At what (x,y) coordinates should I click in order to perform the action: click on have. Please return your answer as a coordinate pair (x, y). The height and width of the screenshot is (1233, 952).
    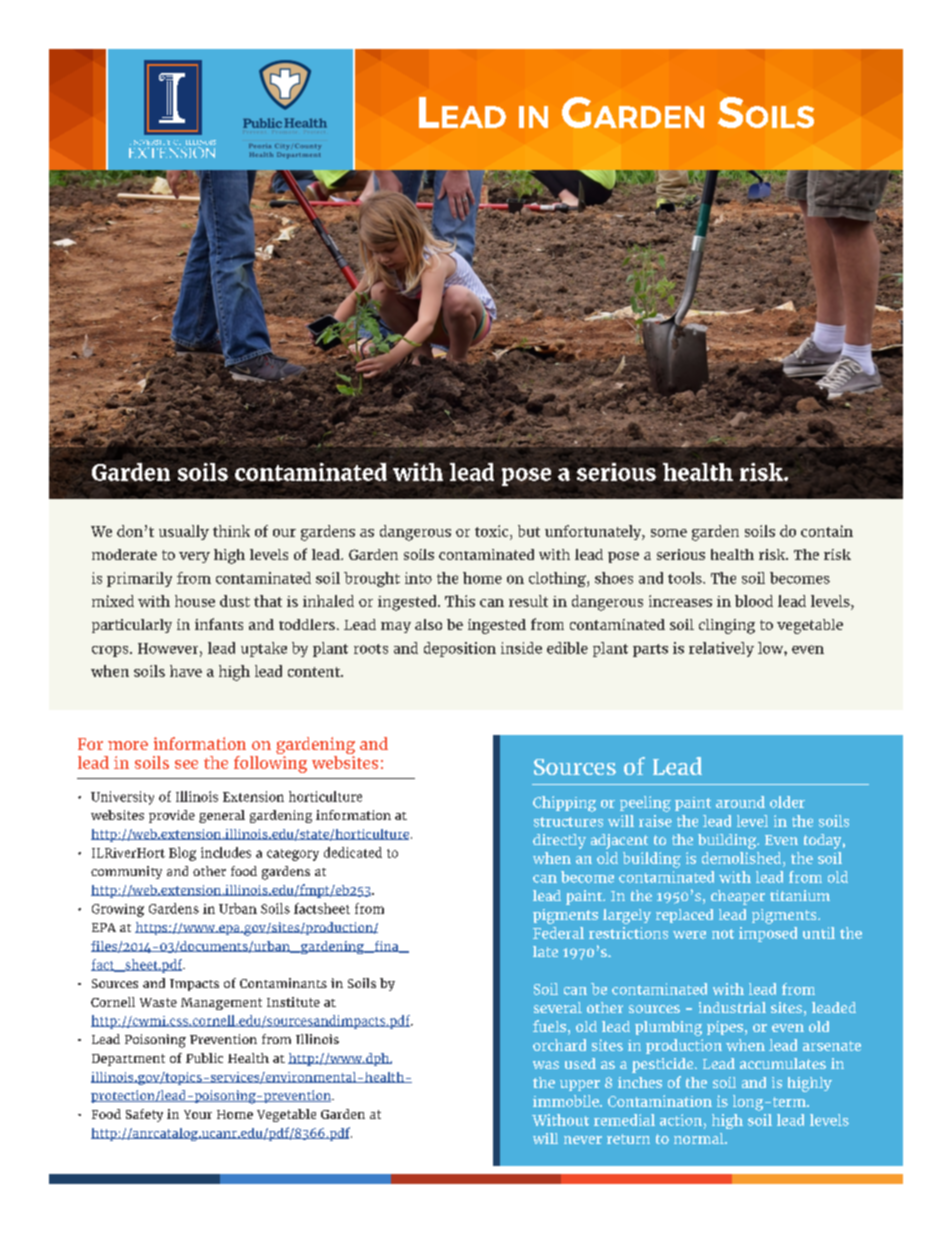
    Looking at the image, I should click on (186, 671).
